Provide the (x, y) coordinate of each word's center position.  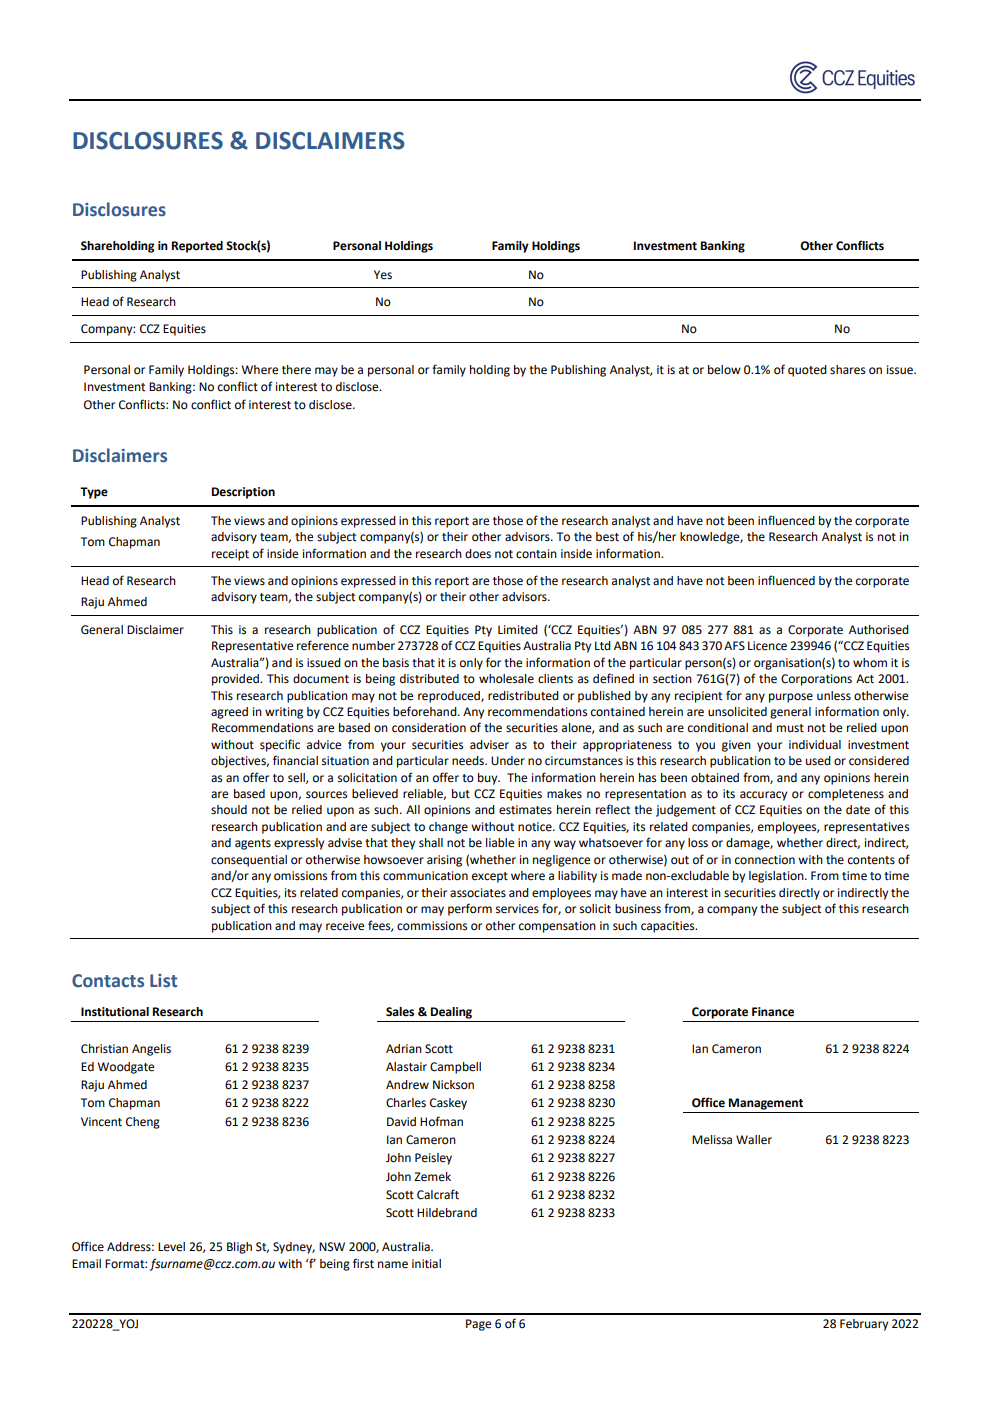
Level (171, 1247)
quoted (807, 371)
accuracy (763, 796)
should (229, 810)
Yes (383, 275)
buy (489, 779)
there (296, 370)
